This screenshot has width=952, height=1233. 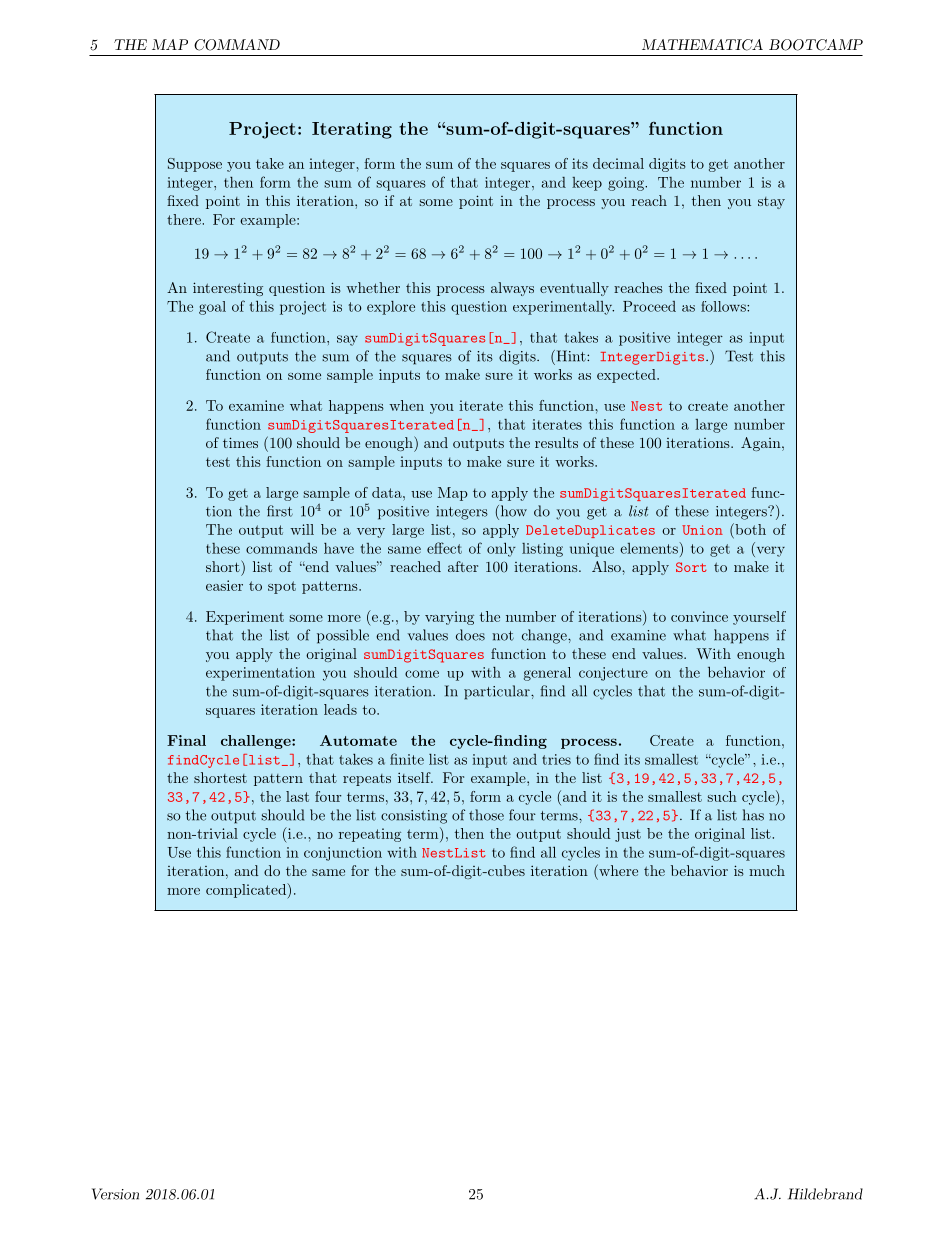 I want to click on those, so click(x=486, y=815).
